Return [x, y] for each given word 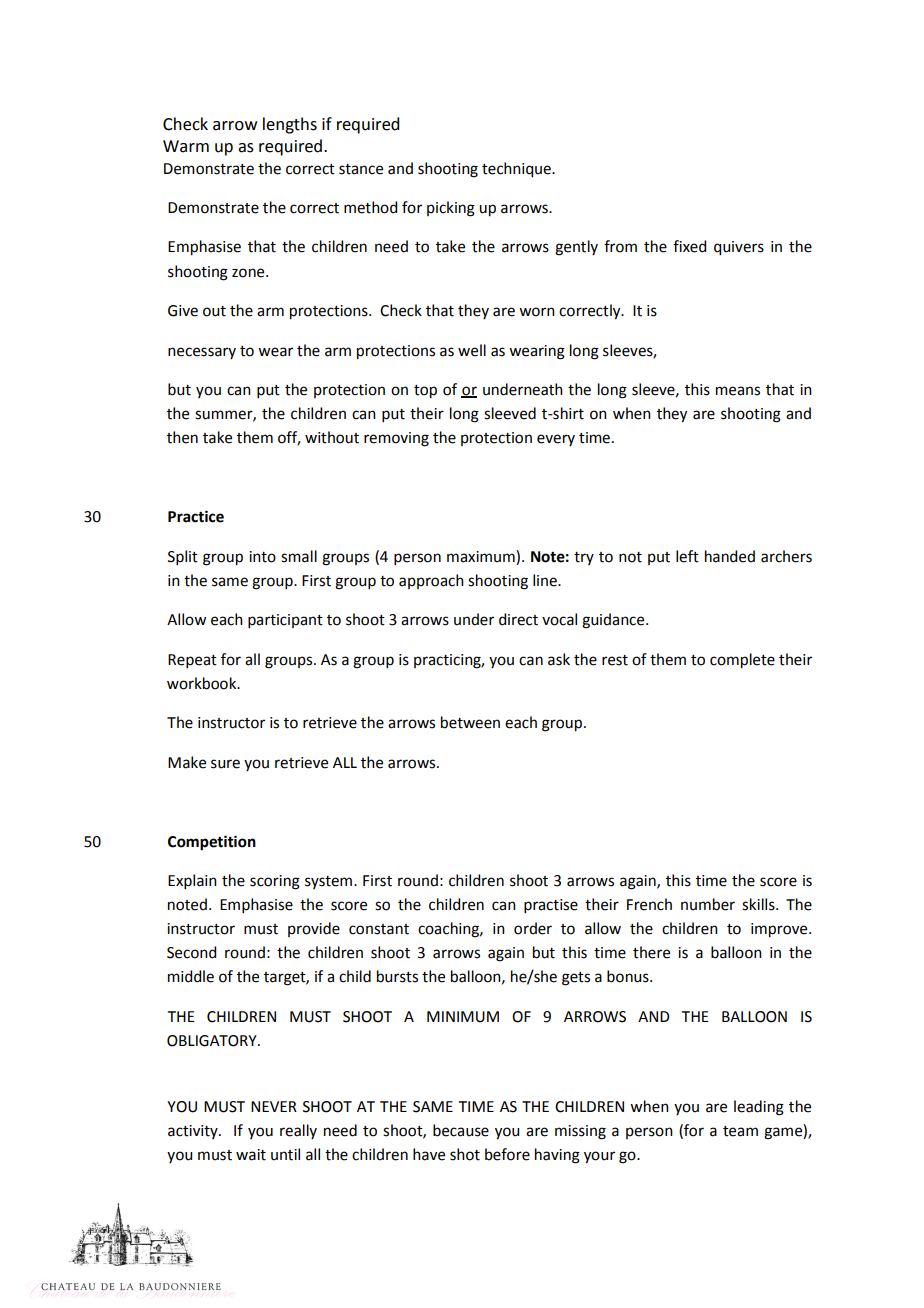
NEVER [274, 1106]
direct [518, 619]
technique [517, 170]
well [472, 350]
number [708, 904]
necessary [202, 353]
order [533, 928]
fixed [689, 246]
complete [742, 661]
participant [285, 621]
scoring [275, 882]
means [738, 391]
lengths [290, 125]
